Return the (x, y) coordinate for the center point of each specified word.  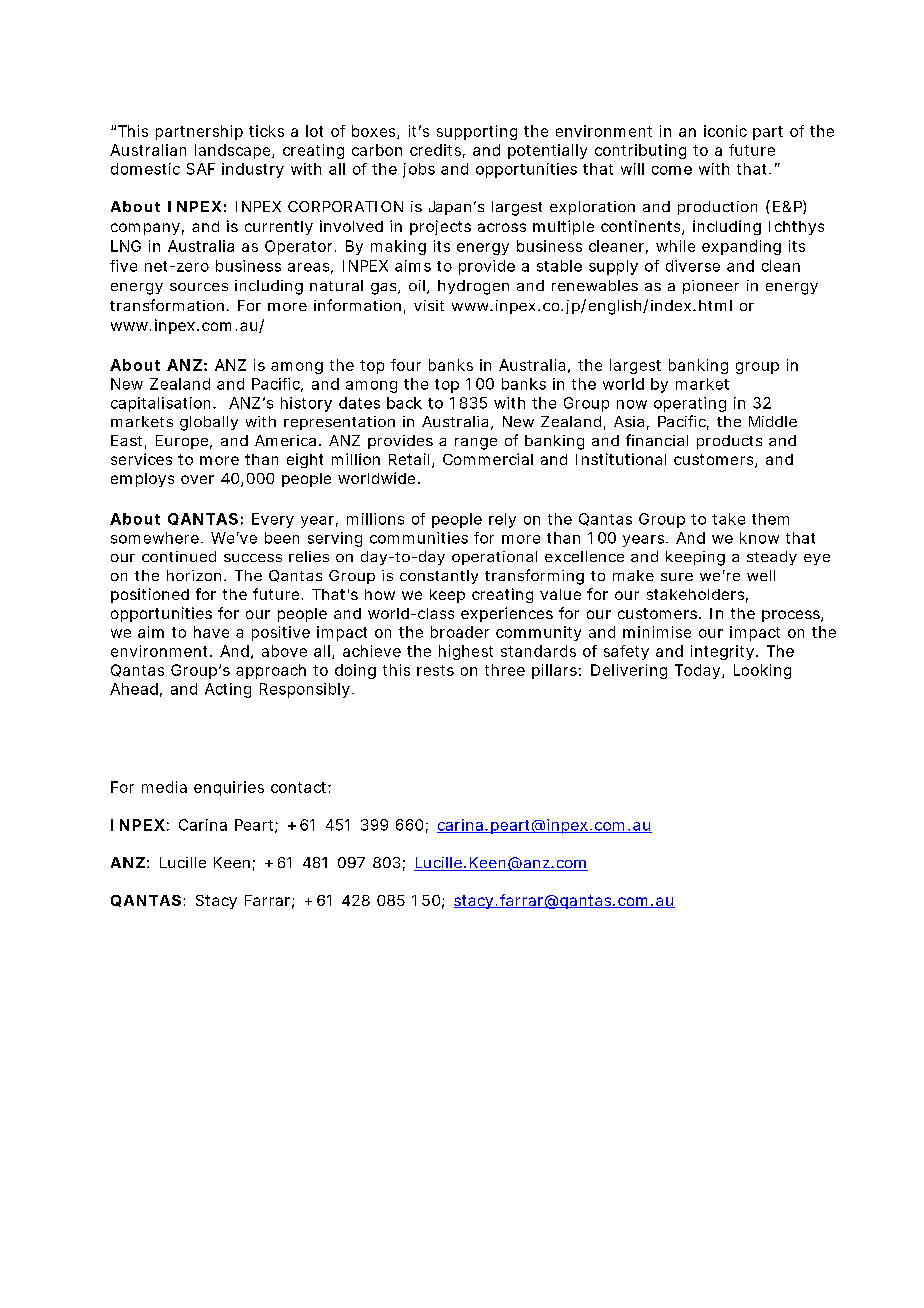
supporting (477, 132)
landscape (234, 151)
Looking (762, 671)
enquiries (229, 788)
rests (435, 670)
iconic (725, 131)
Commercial (488, 459)
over (197, 479)
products (729, 442)
